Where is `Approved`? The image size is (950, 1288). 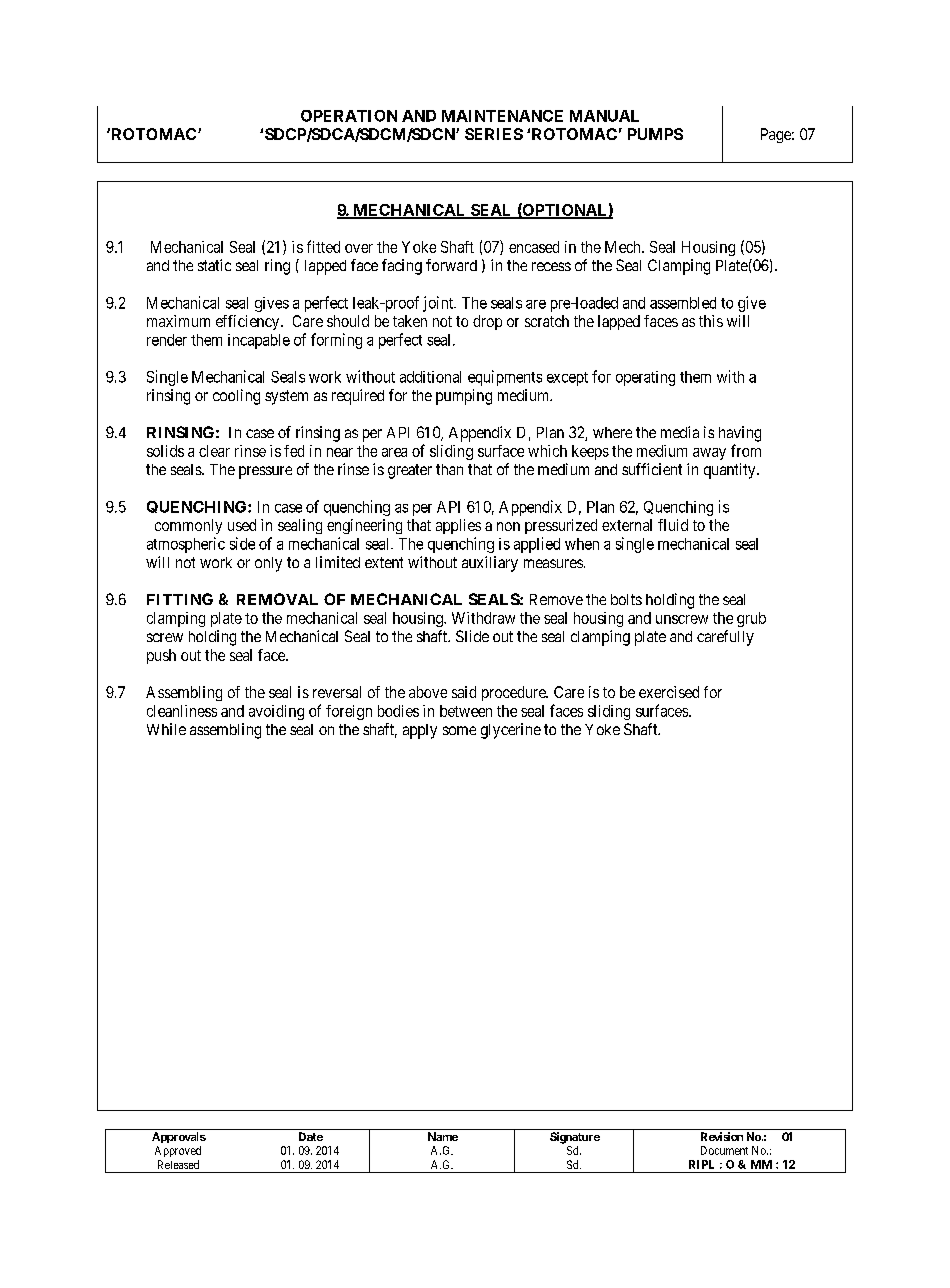 Approved is located at coordinates (178, 1151).
